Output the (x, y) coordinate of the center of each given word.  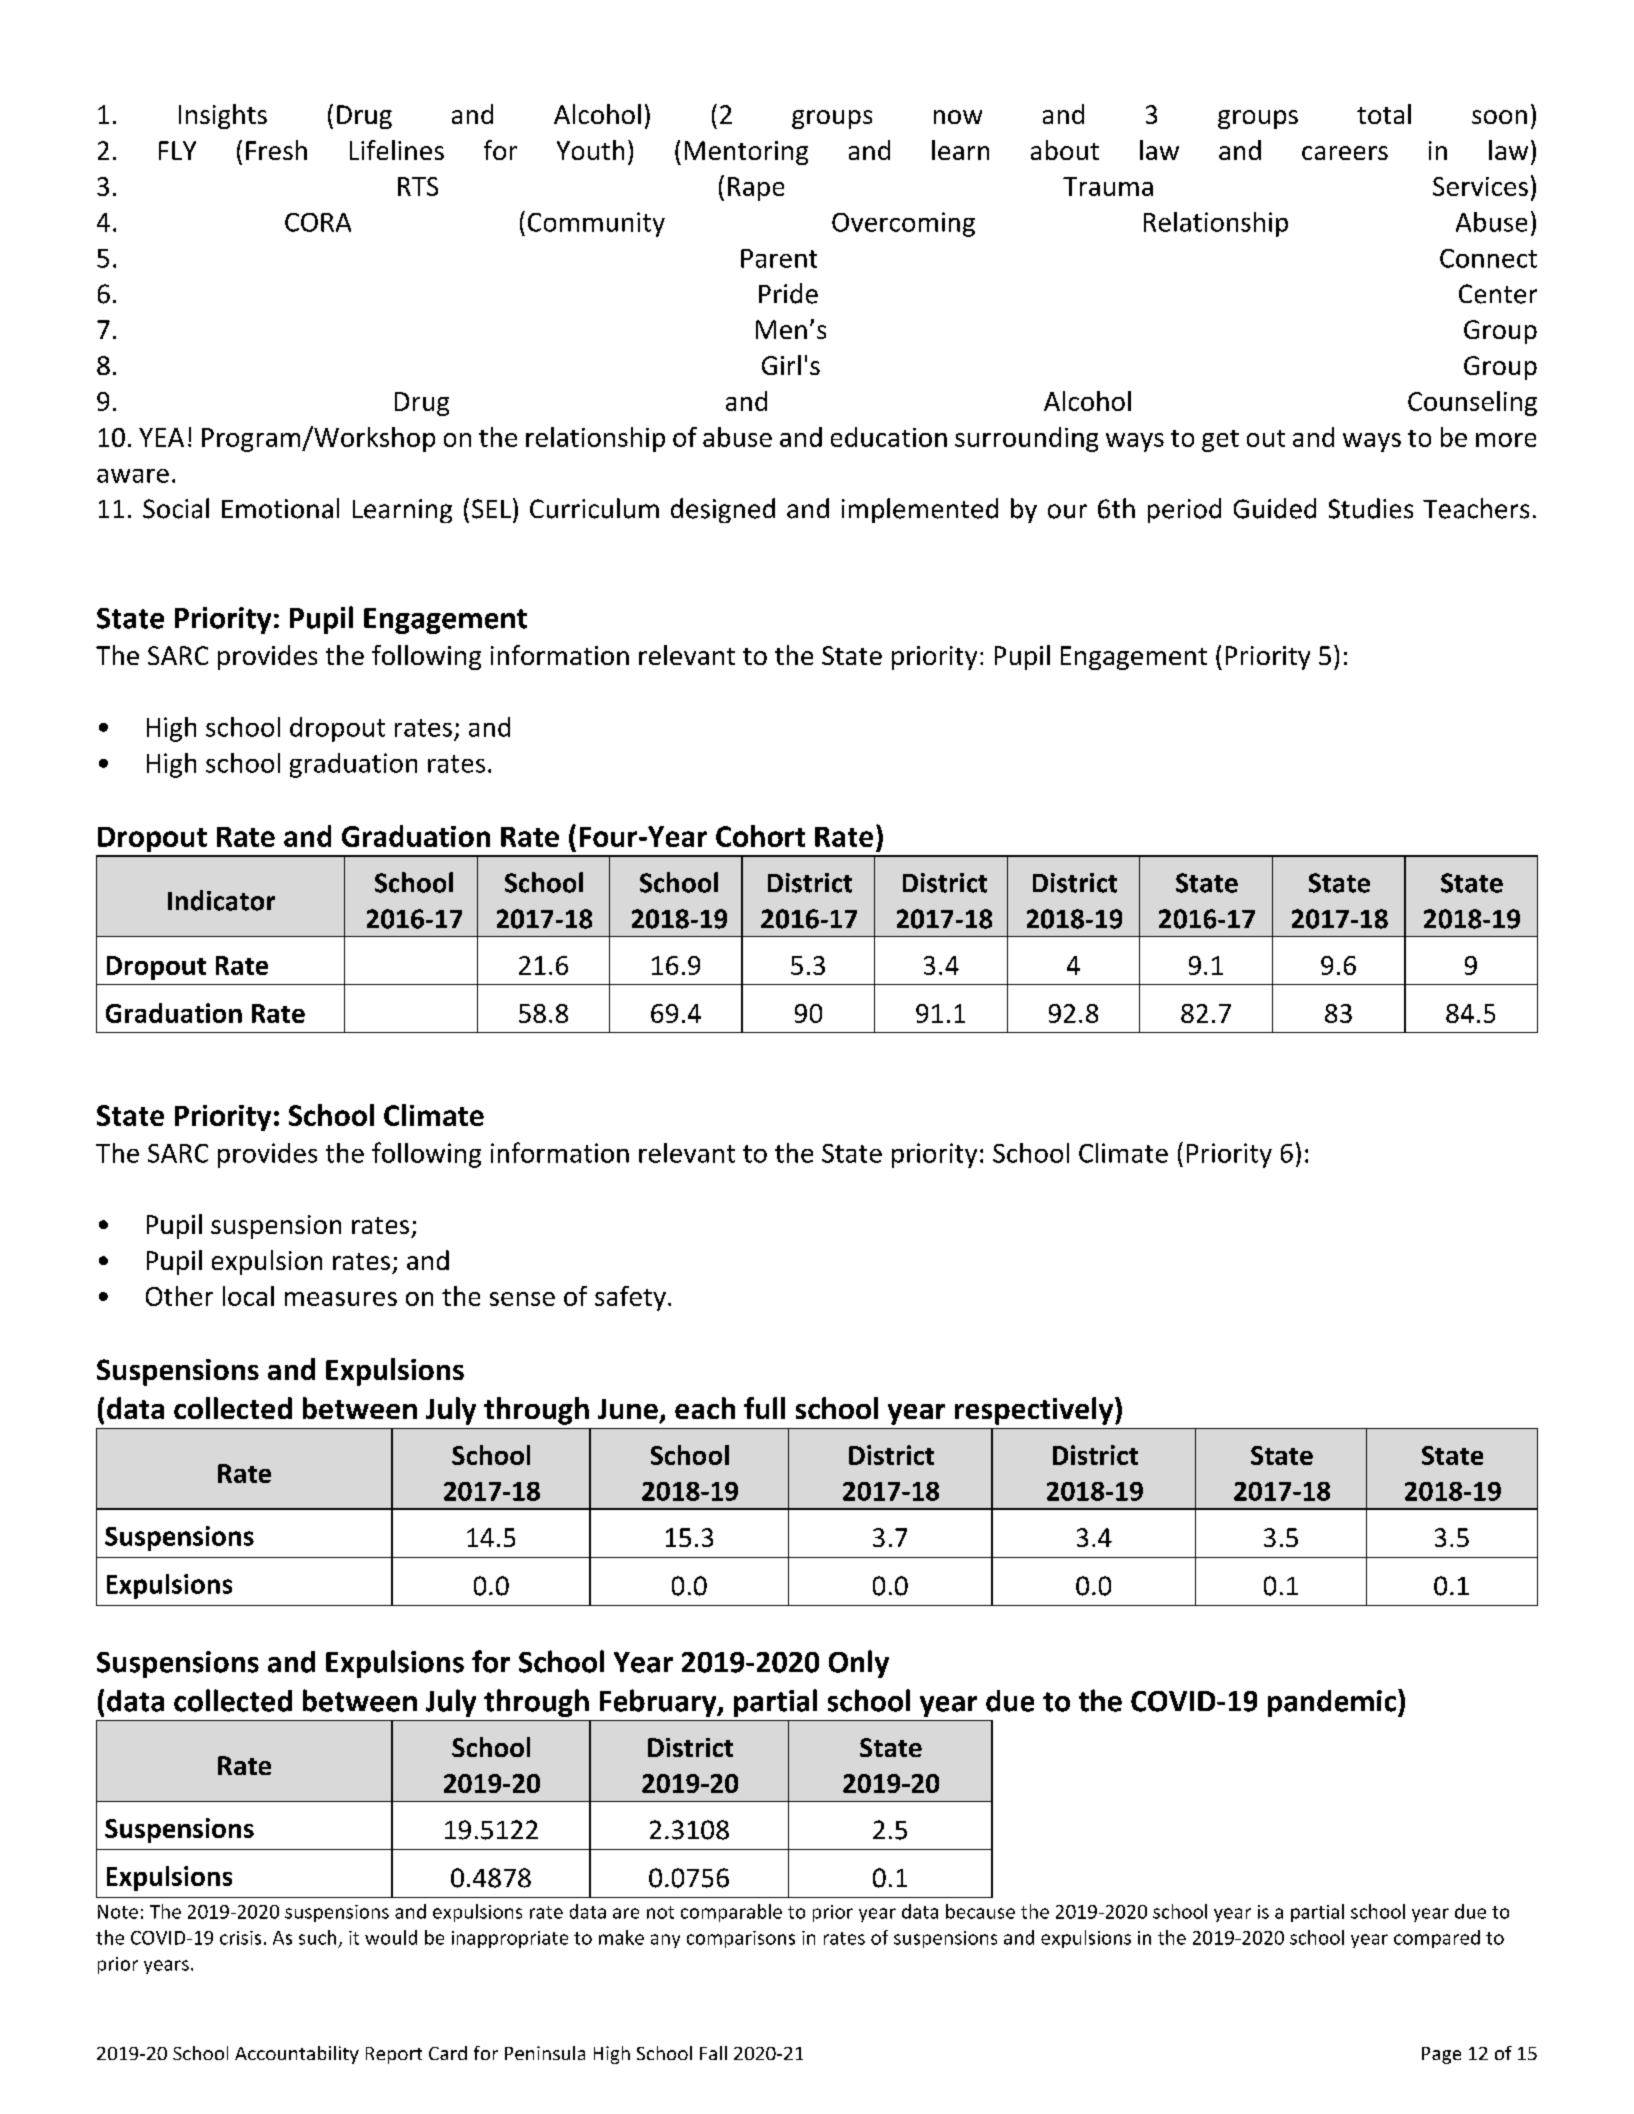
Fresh (276, 150)
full (764, 1408)
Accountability (297, 2055)
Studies (1371, 508)
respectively (1035, 1411)
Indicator (221, 900)
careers (1345, 153)
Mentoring (746, 153)
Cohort (760, 836)
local (248, 1296)
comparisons (741, 1939)
